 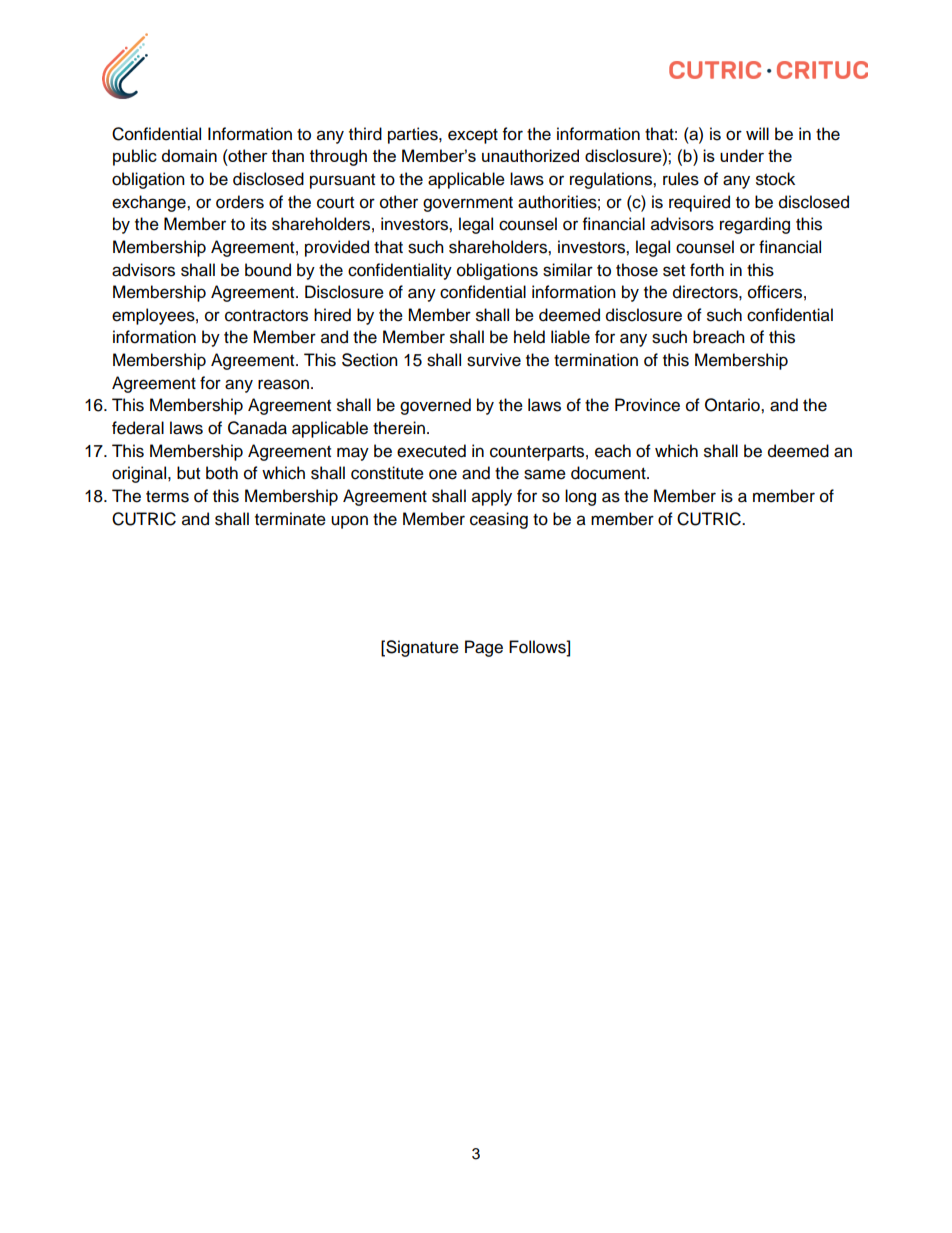 I want to click on domain, so click(x=189, y=155).
